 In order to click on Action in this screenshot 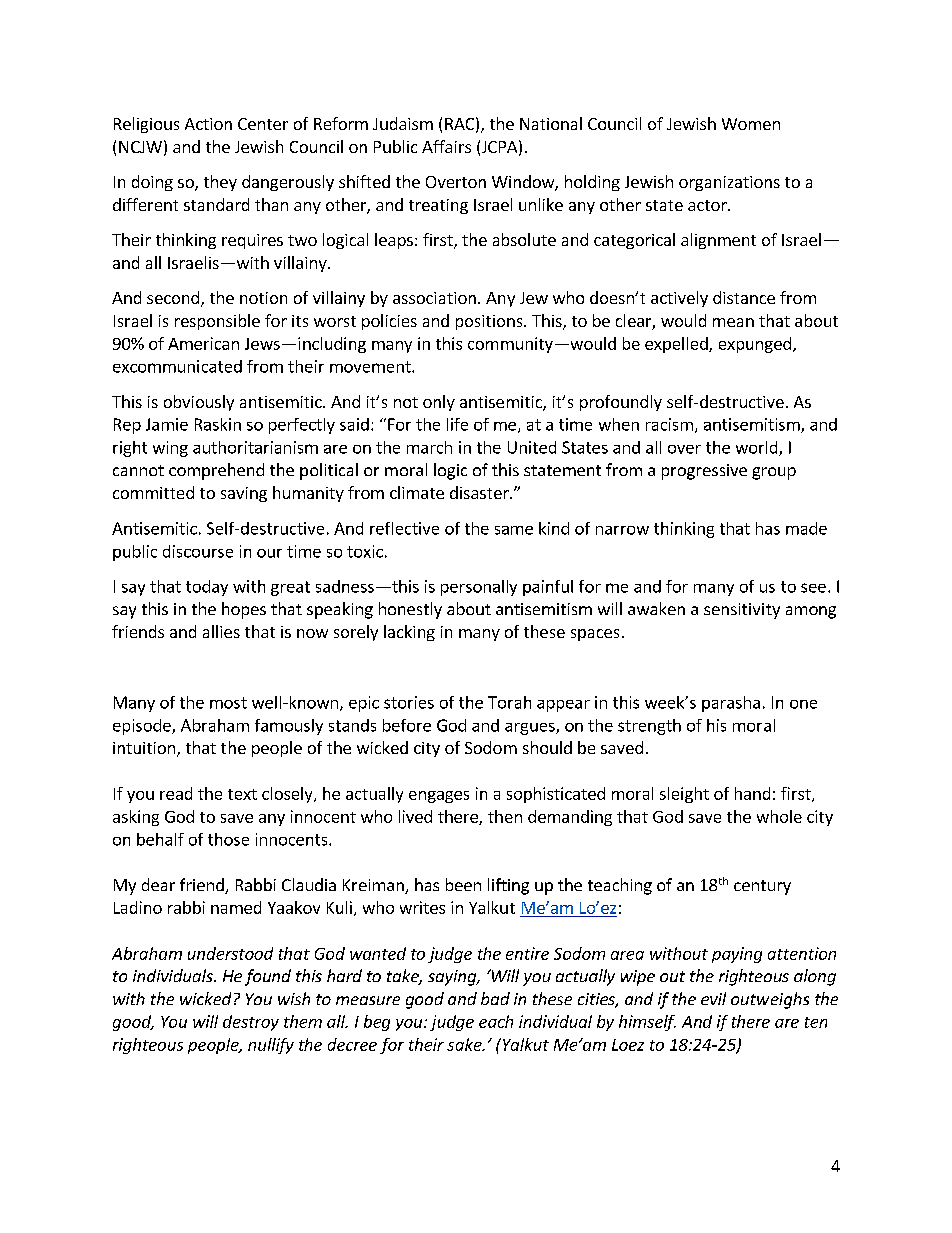, I will do `click(208, 124)`.
